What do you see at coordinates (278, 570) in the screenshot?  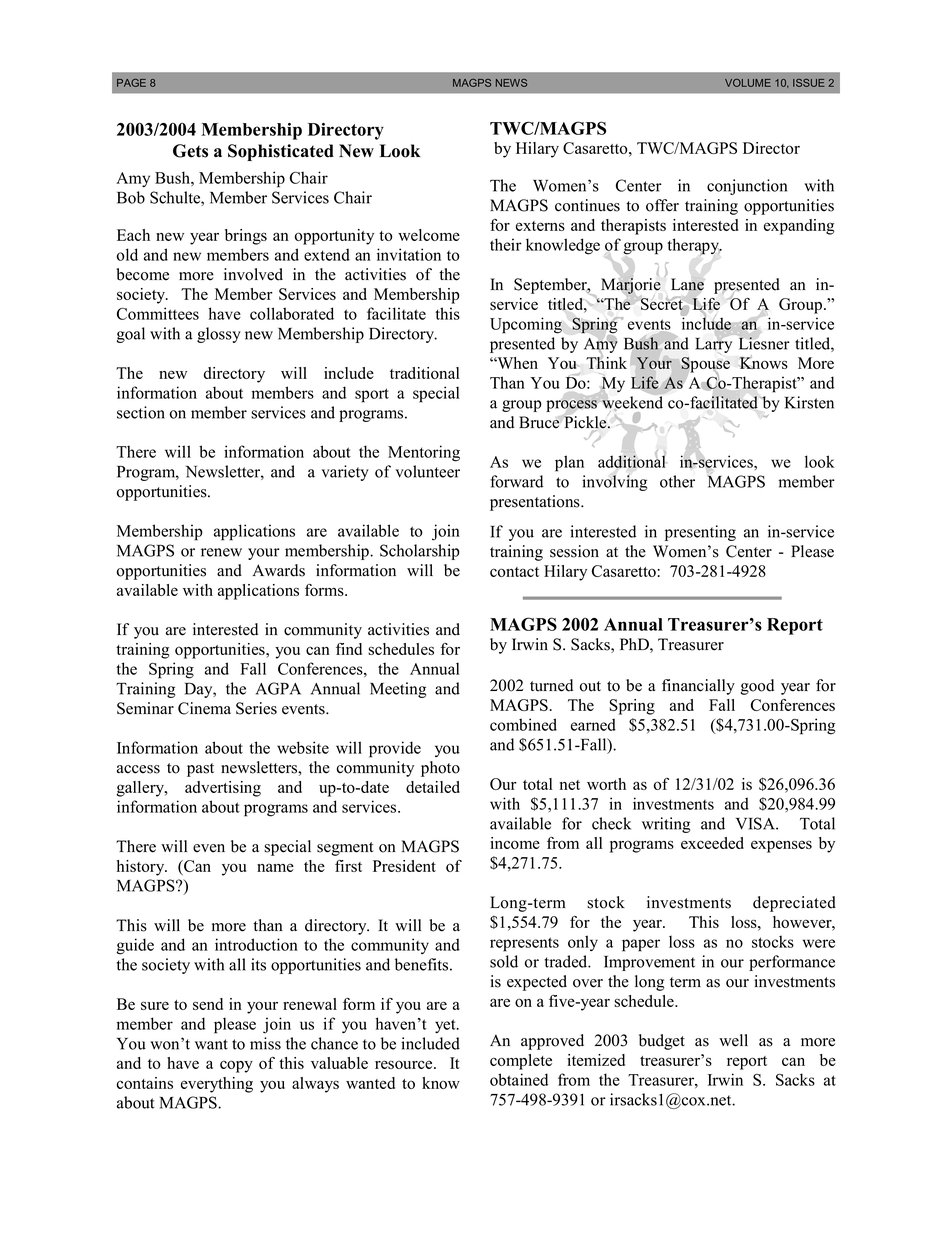 I see `Awards` at bounding box center [278, 570].
